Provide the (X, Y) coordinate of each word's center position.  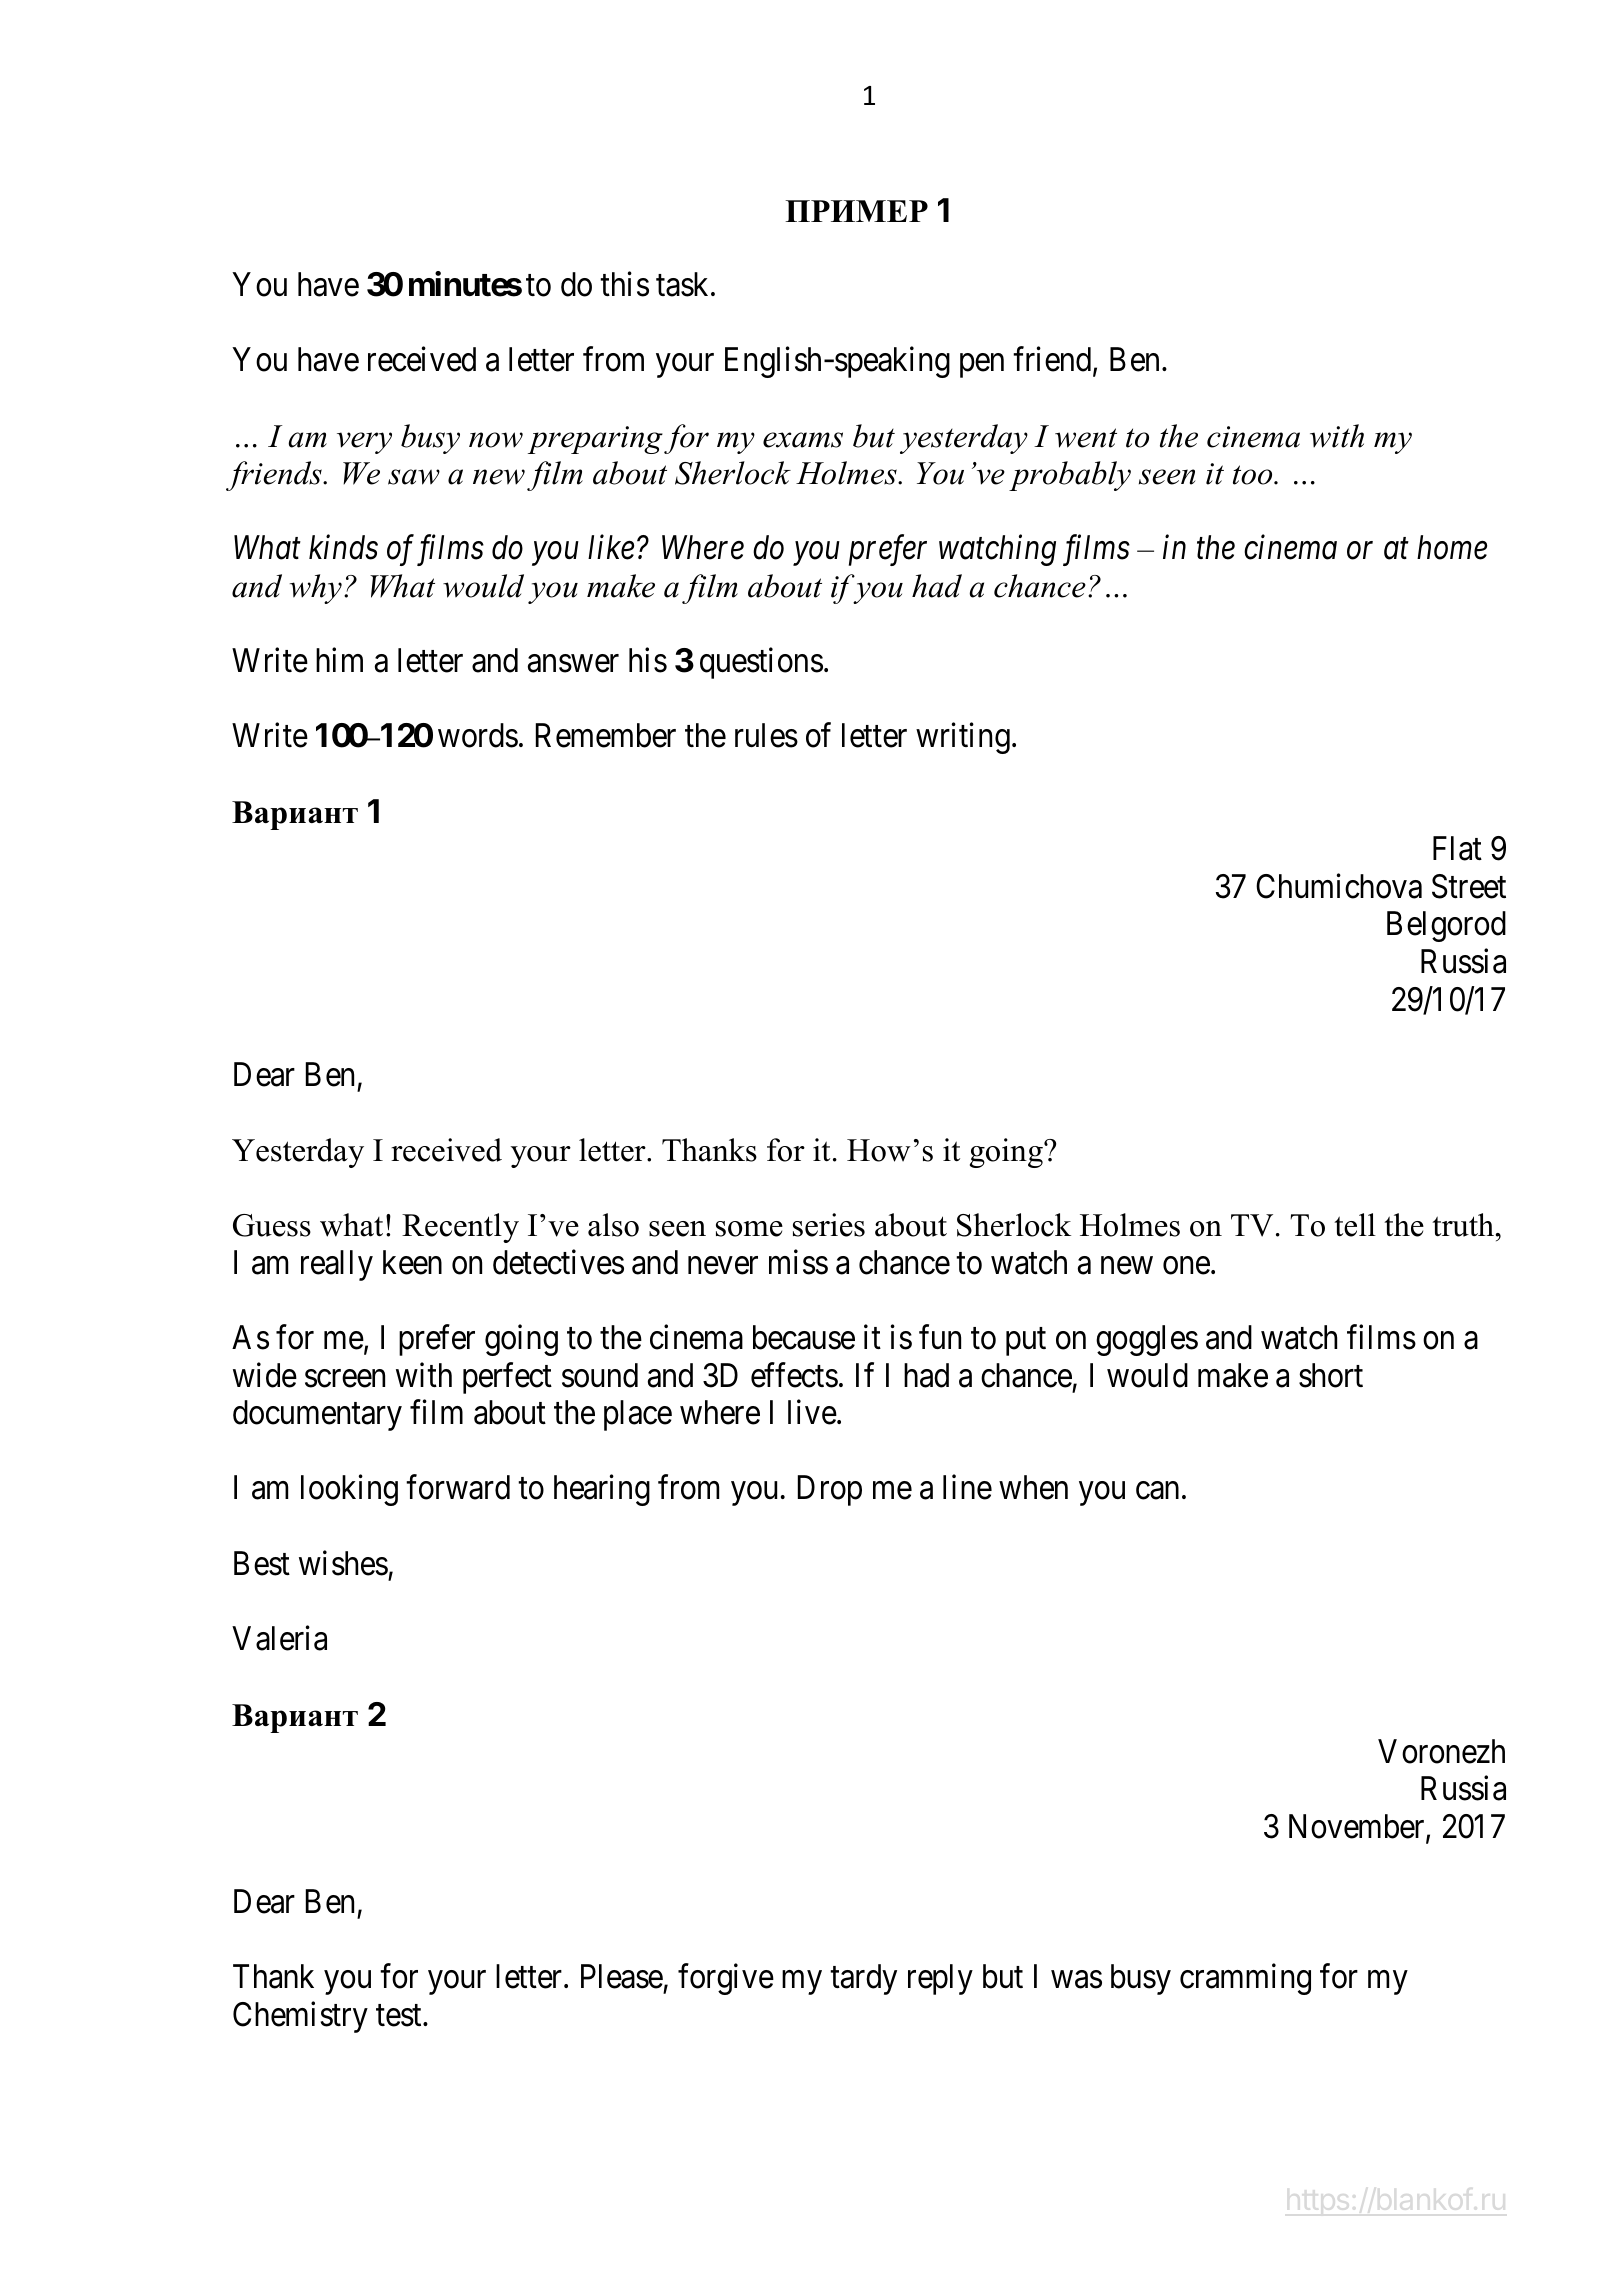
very (364, 443)
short (1331, 1375)
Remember (606, 735)
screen (345, 1379)
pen (982, 366)
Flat (1457, 848)
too (1254, 475)
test (400, 2016)
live (812, 1412)
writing (963, 738)
